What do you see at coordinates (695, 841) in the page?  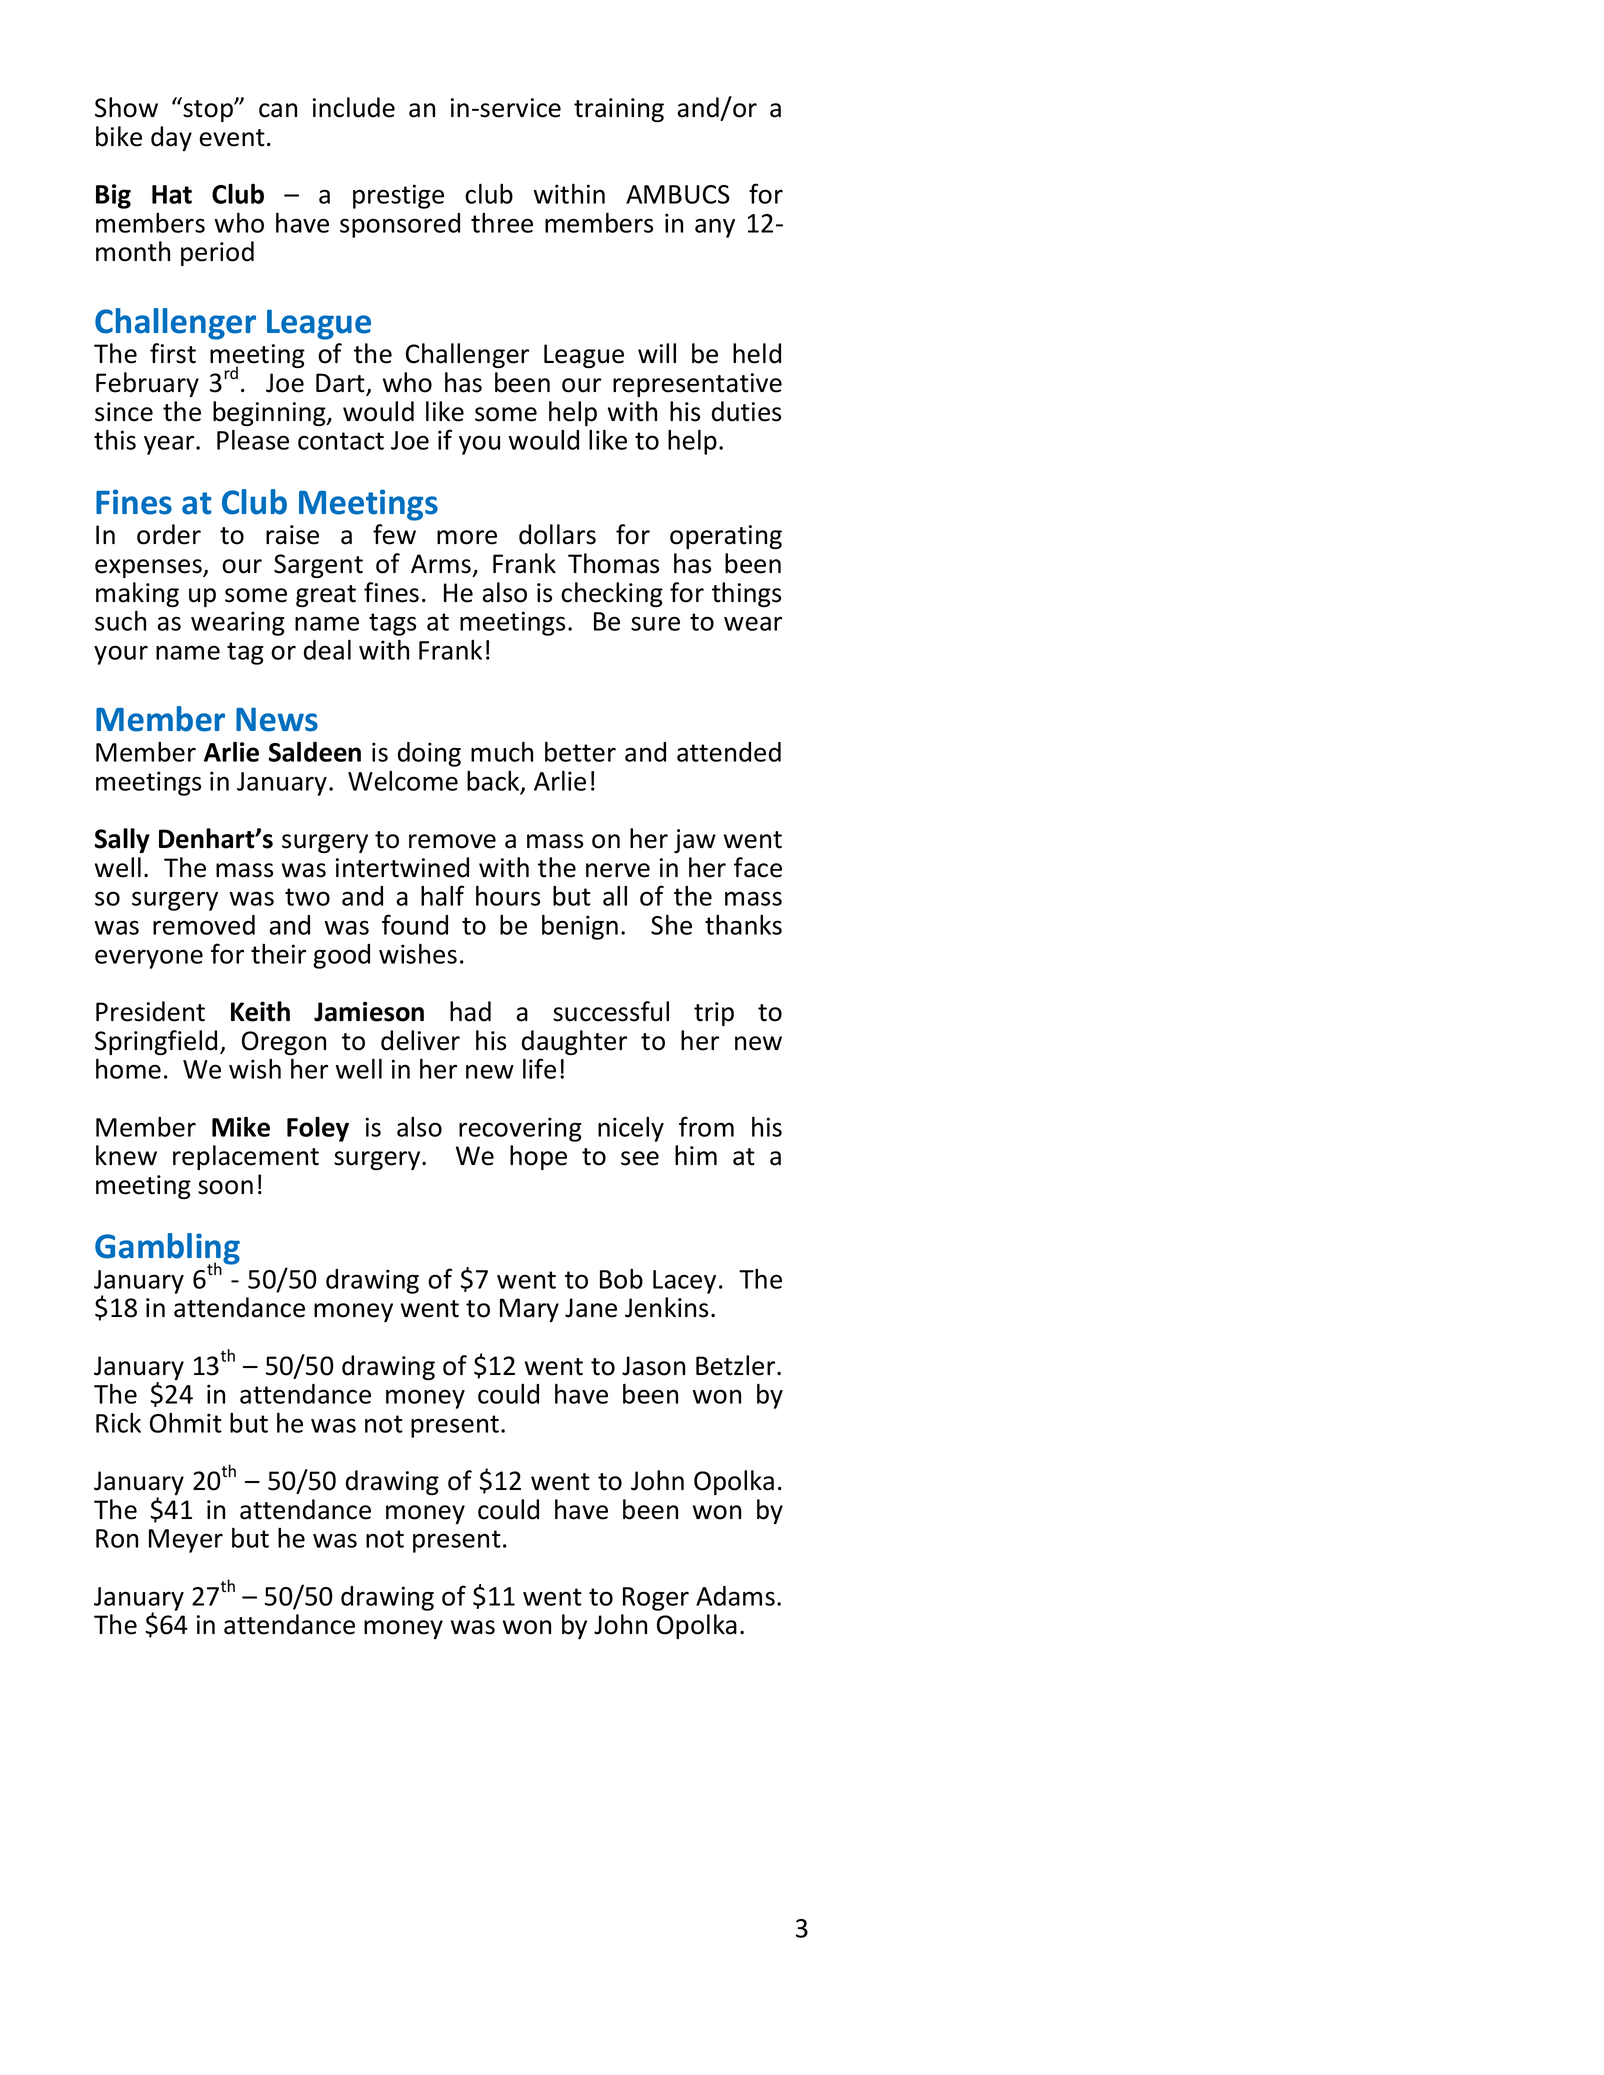 I see `jaw` at bounding box center [695, 841].
